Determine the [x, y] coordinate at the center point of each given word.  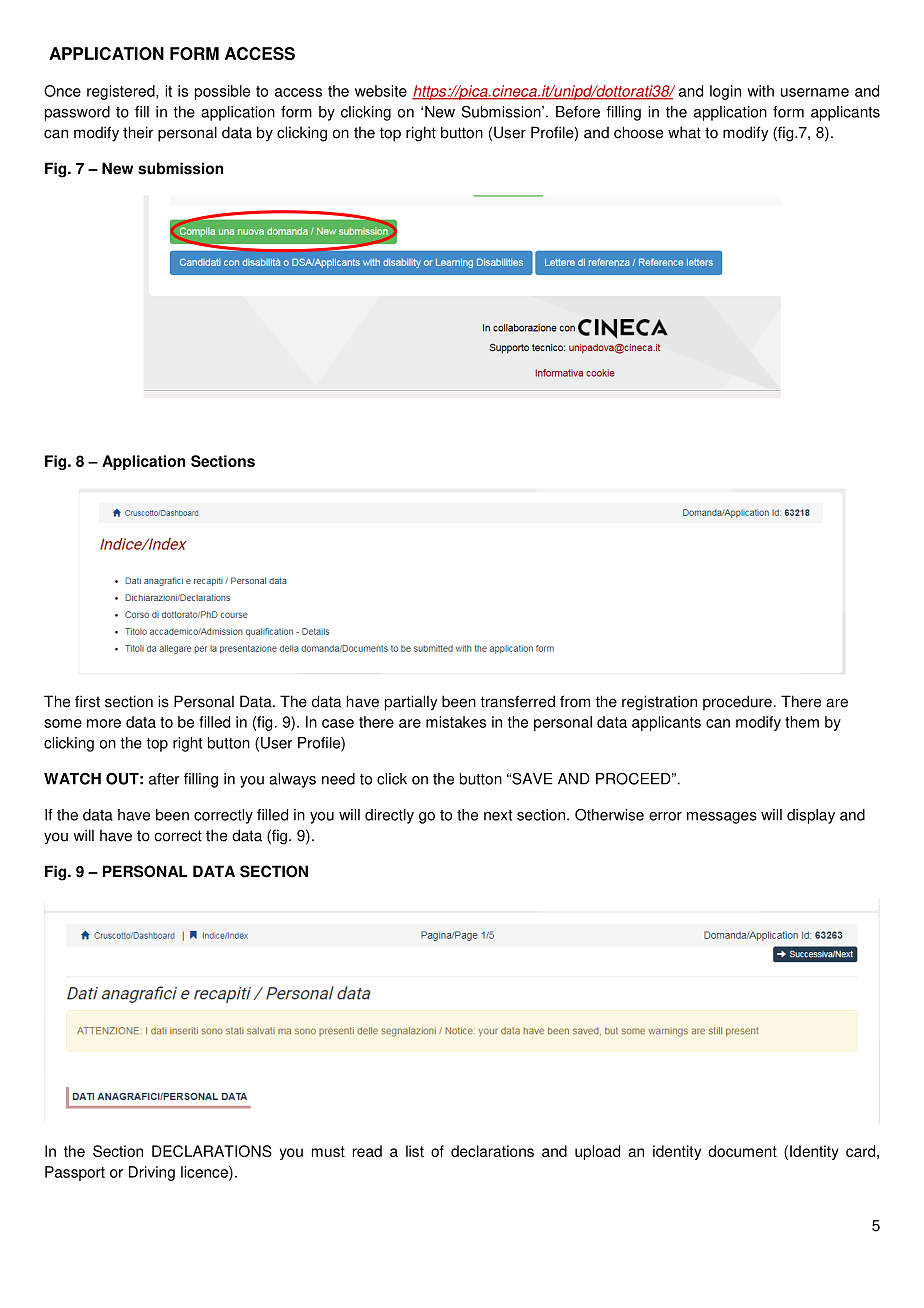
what [684, 132]
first [87, 701]
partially [411, 703]
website [381, 91]
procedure [737, 703]
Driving [152, 1173]
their [138, 132]
